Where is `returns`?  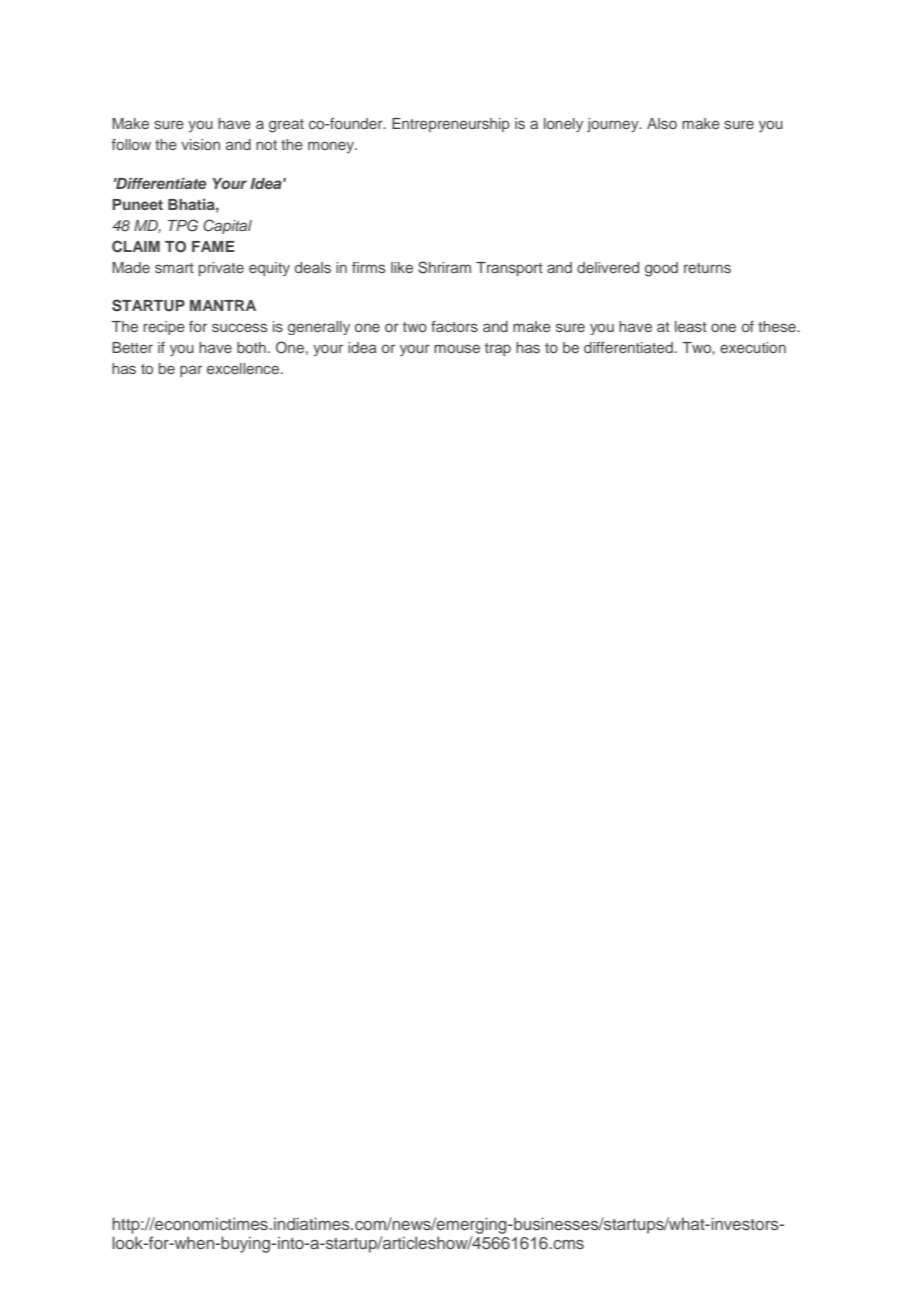 returns is located at coordinates (707, 268).
